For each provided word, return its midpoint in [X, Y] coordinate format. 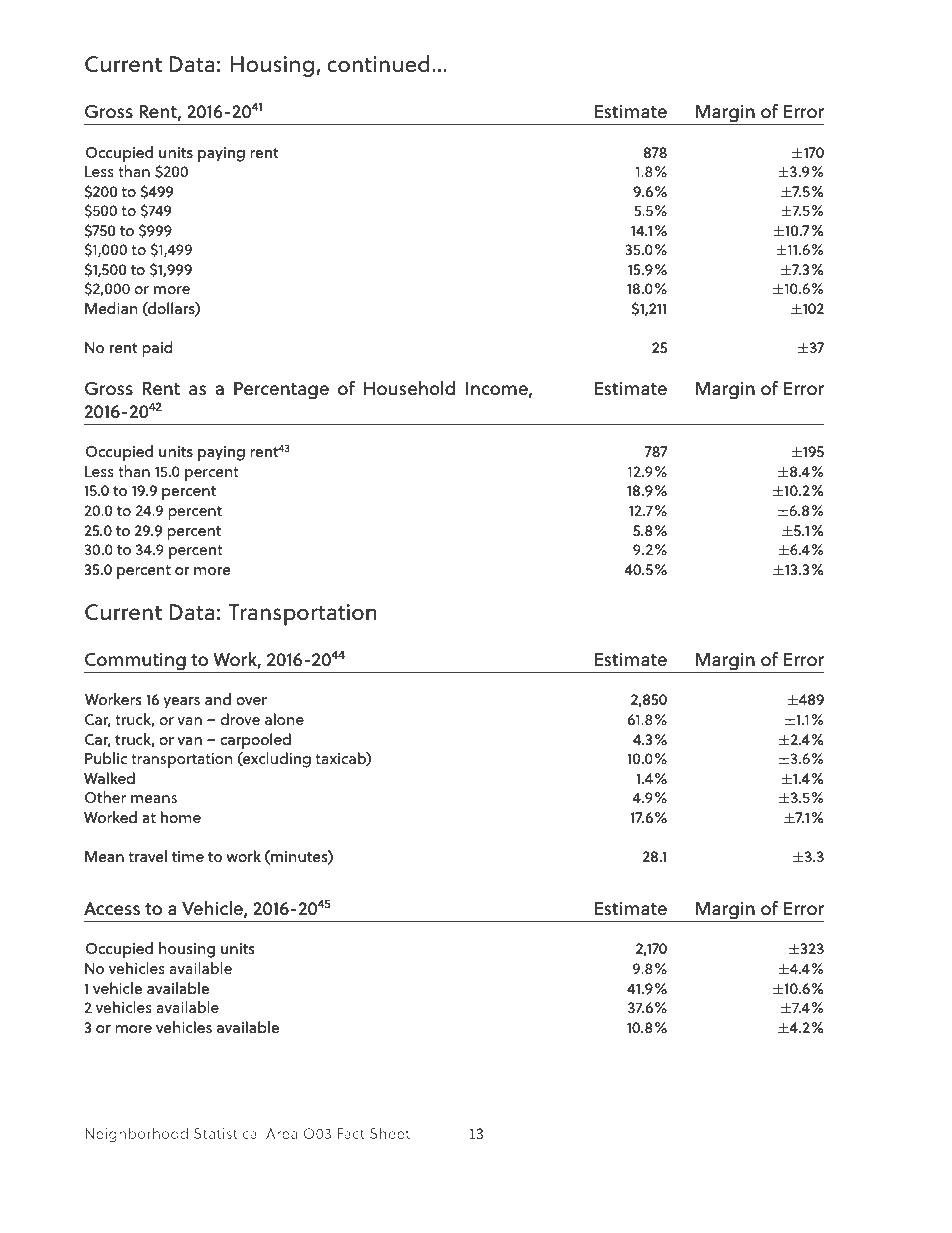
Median [111, 308]
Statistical [227, 1133]
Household [409, 388]
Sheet [390, 1133]
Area [282, 1133]
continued [378, 64]
